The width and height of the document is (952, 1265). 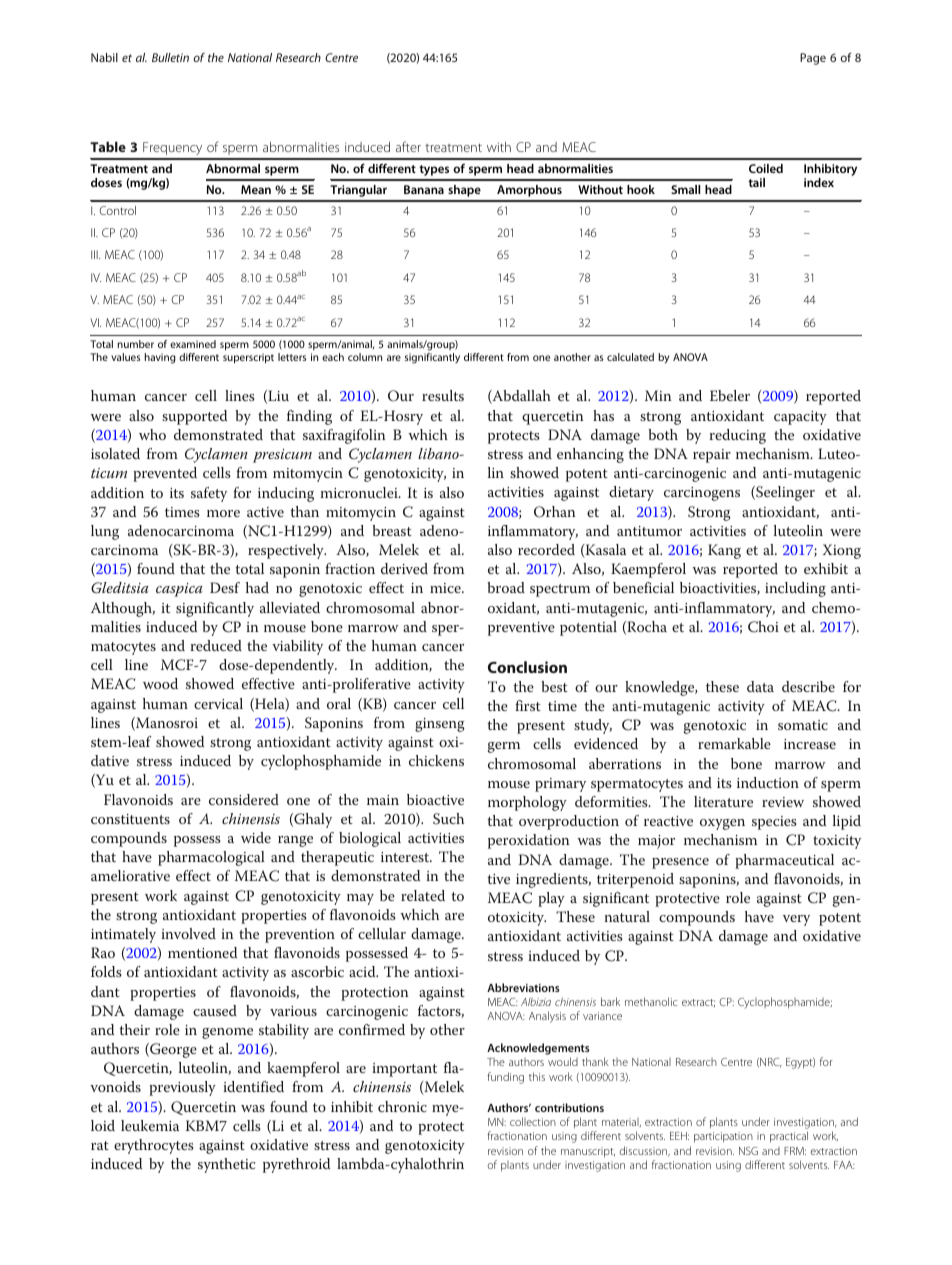 I want to click on erythrocytes, so click(x=154, y=1146).
